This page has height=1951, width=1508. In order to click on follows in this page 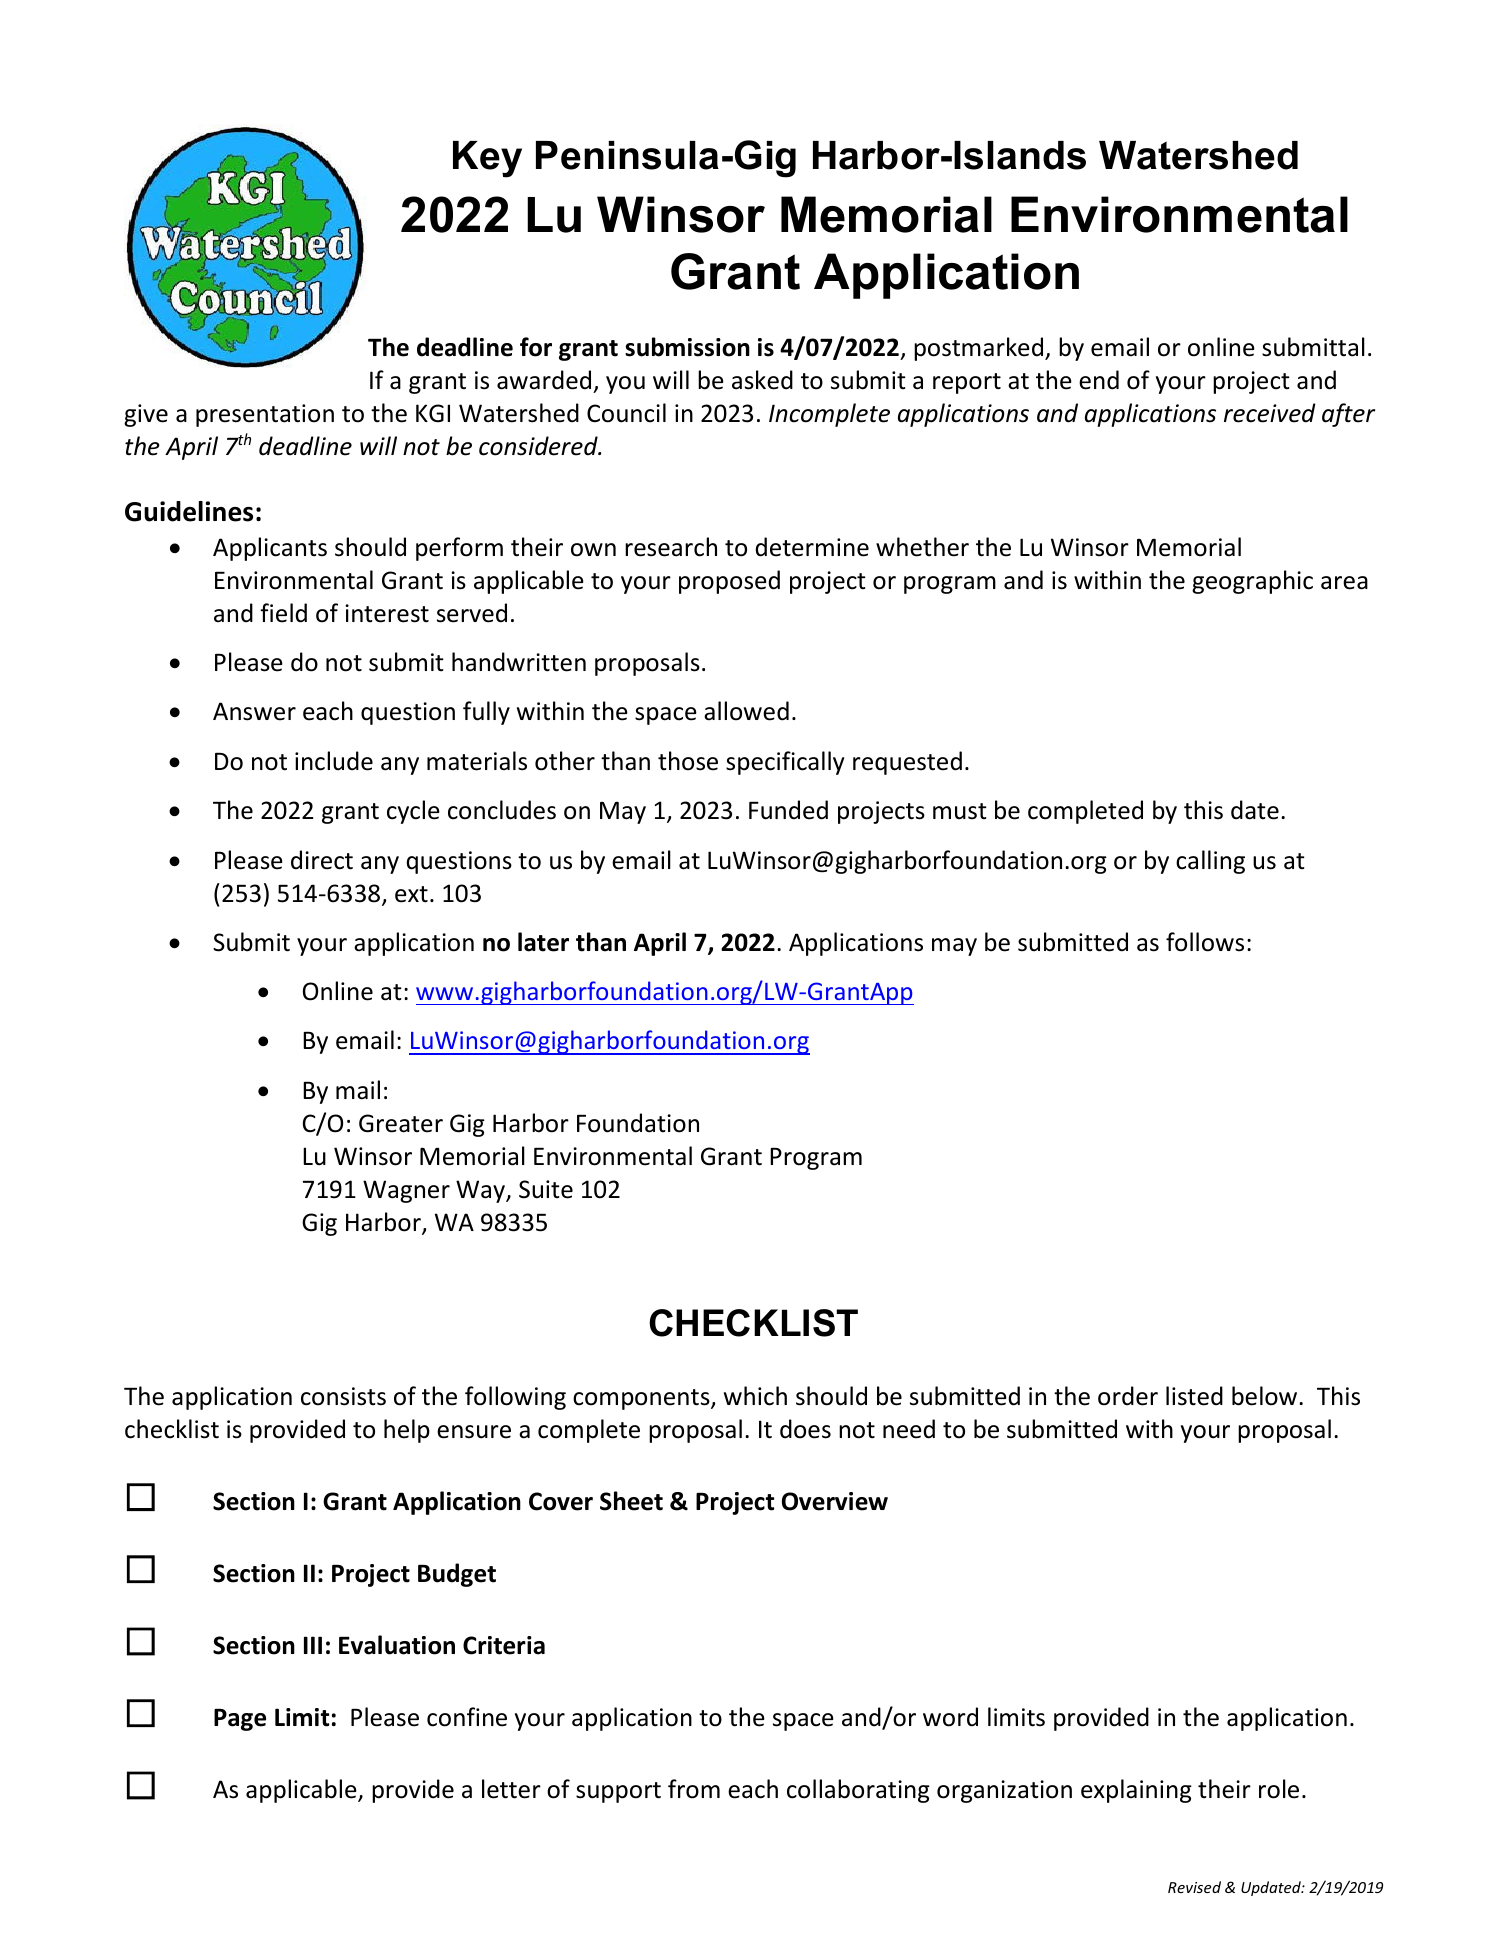, I will do `click(1205, 942)`.
